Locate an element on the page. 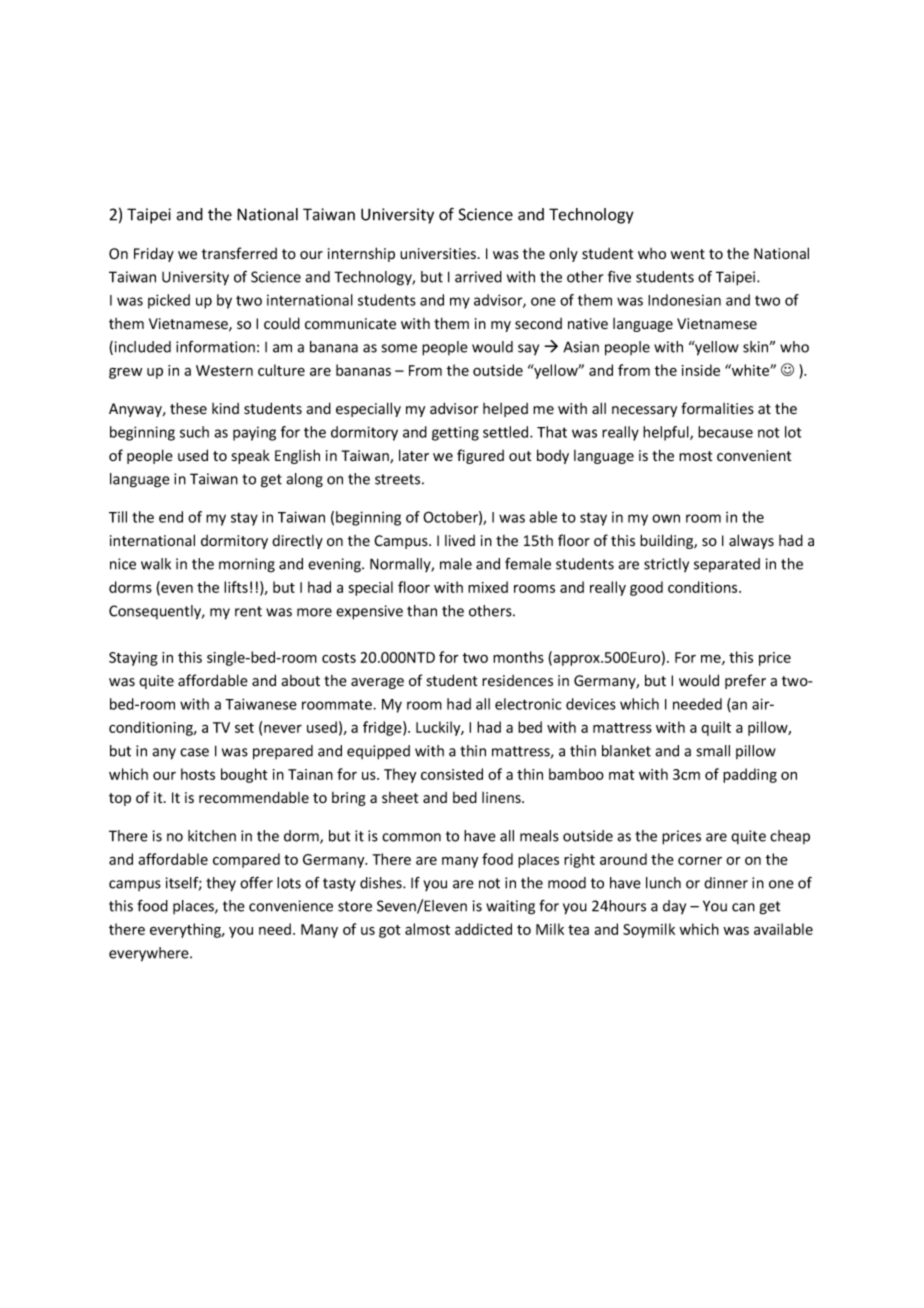  went is located at coordinates (688, 254).
